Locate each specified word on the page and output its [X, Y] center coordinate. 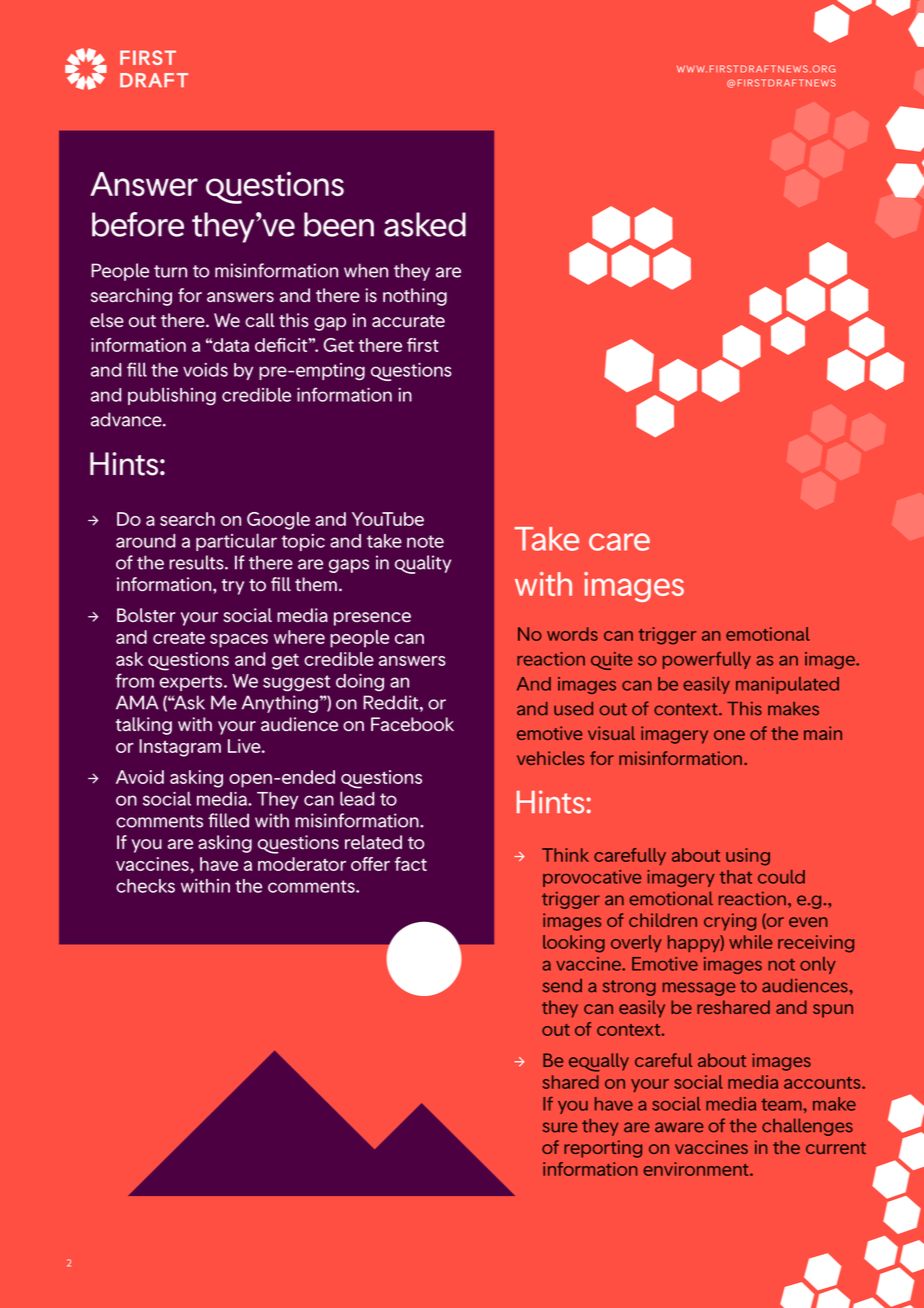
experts [192, 683]
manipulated [787, 685]
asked [425, 224]
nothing [415, 297]
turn [170, 271]
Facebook [412, 724]
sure [560, 1127]
